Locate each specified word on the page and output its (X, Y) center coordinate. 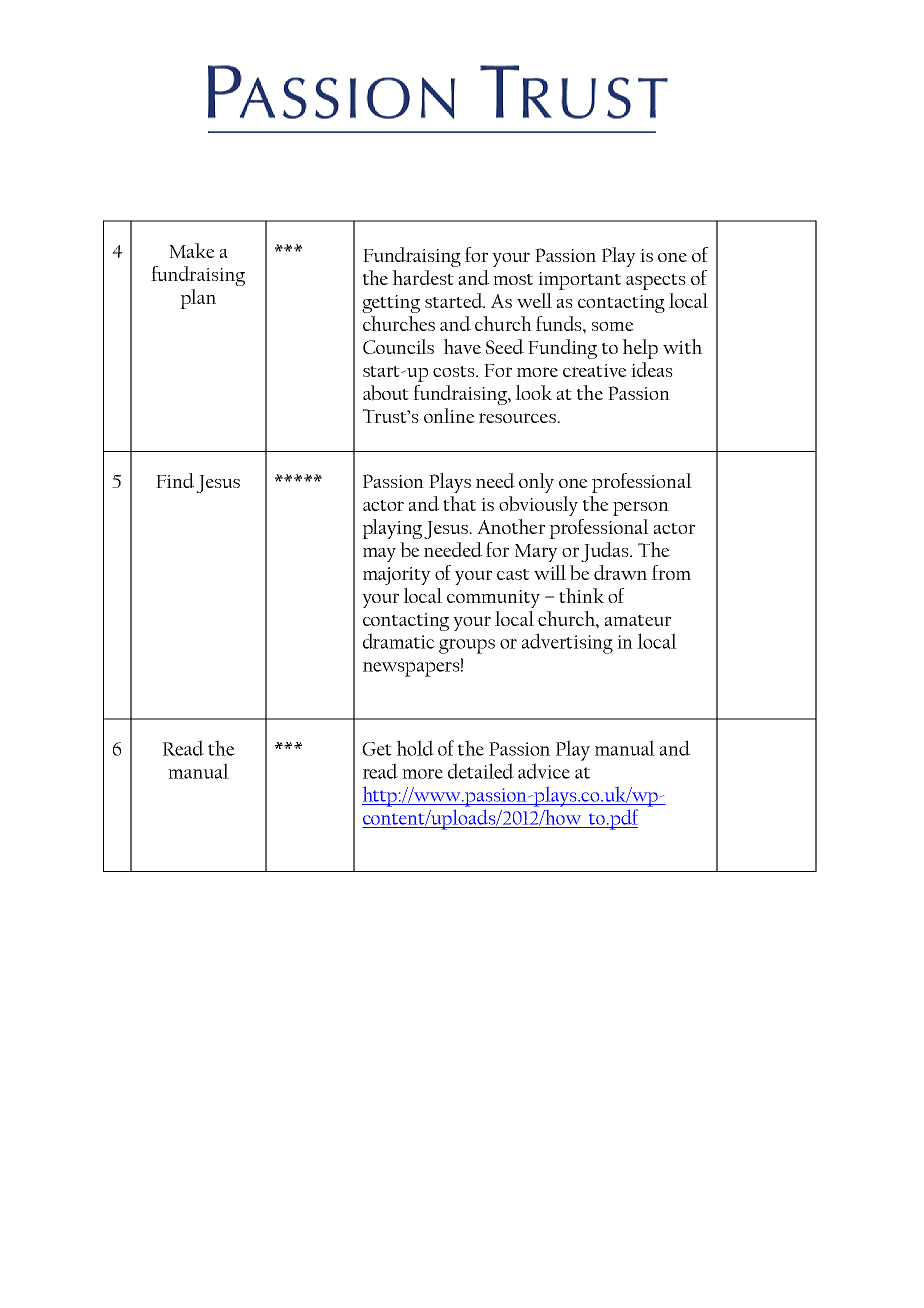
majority (397, 576)
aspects (656, 282)
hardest (423, 277)
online (449, 415)
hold (415, 748)
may (379, 555)
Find (175, 480)
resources (518, 418)
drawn (620, 572)
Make (192, 250)
